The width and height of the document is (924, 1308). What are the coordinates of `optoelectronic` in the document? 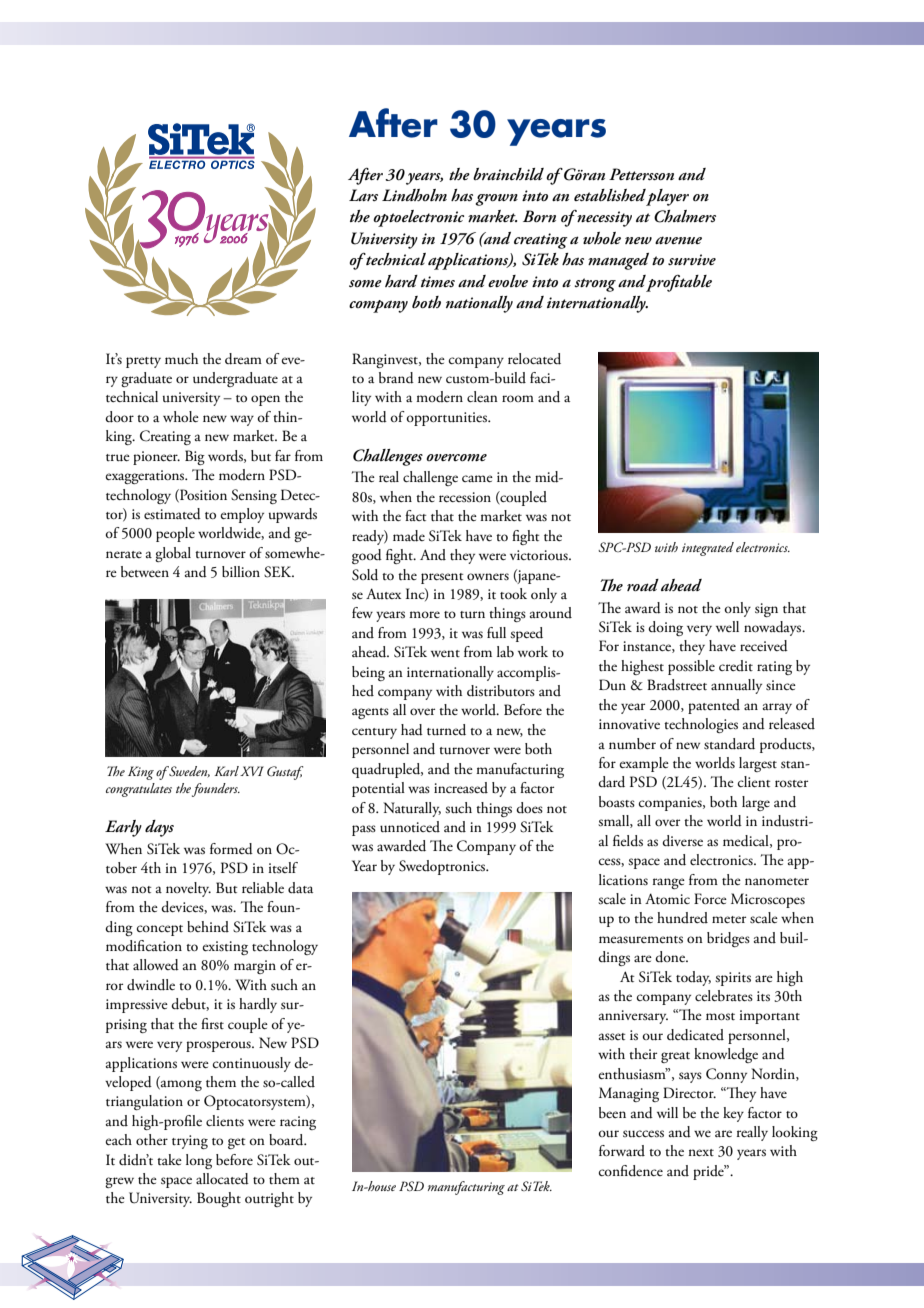 It's located at (418, 218).
